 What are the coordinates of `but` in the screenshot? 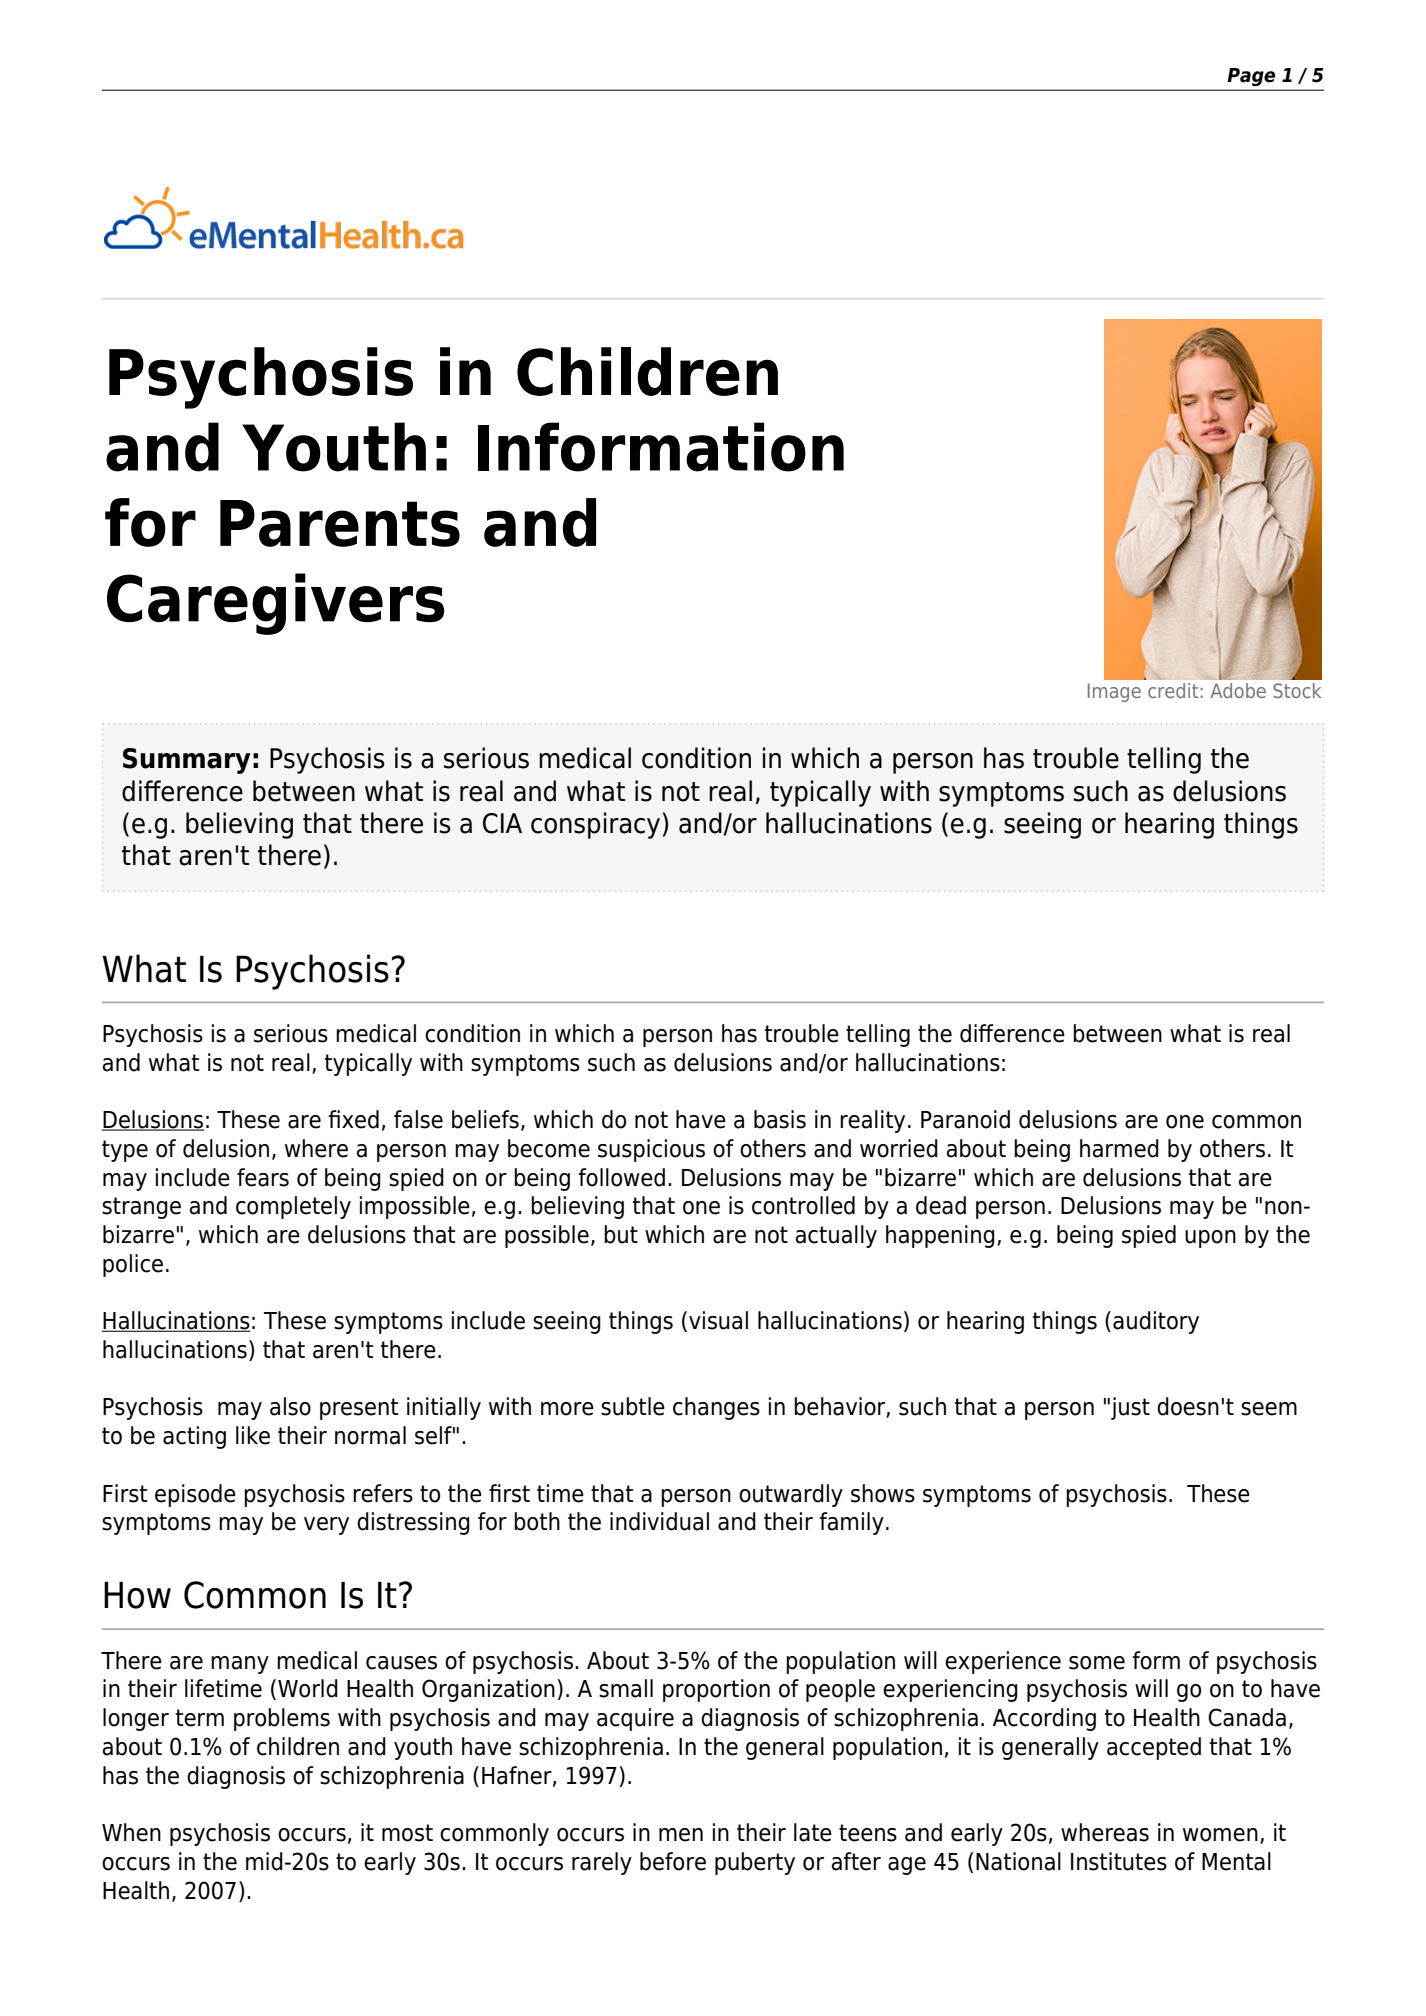 It's located at (621, 1234).
